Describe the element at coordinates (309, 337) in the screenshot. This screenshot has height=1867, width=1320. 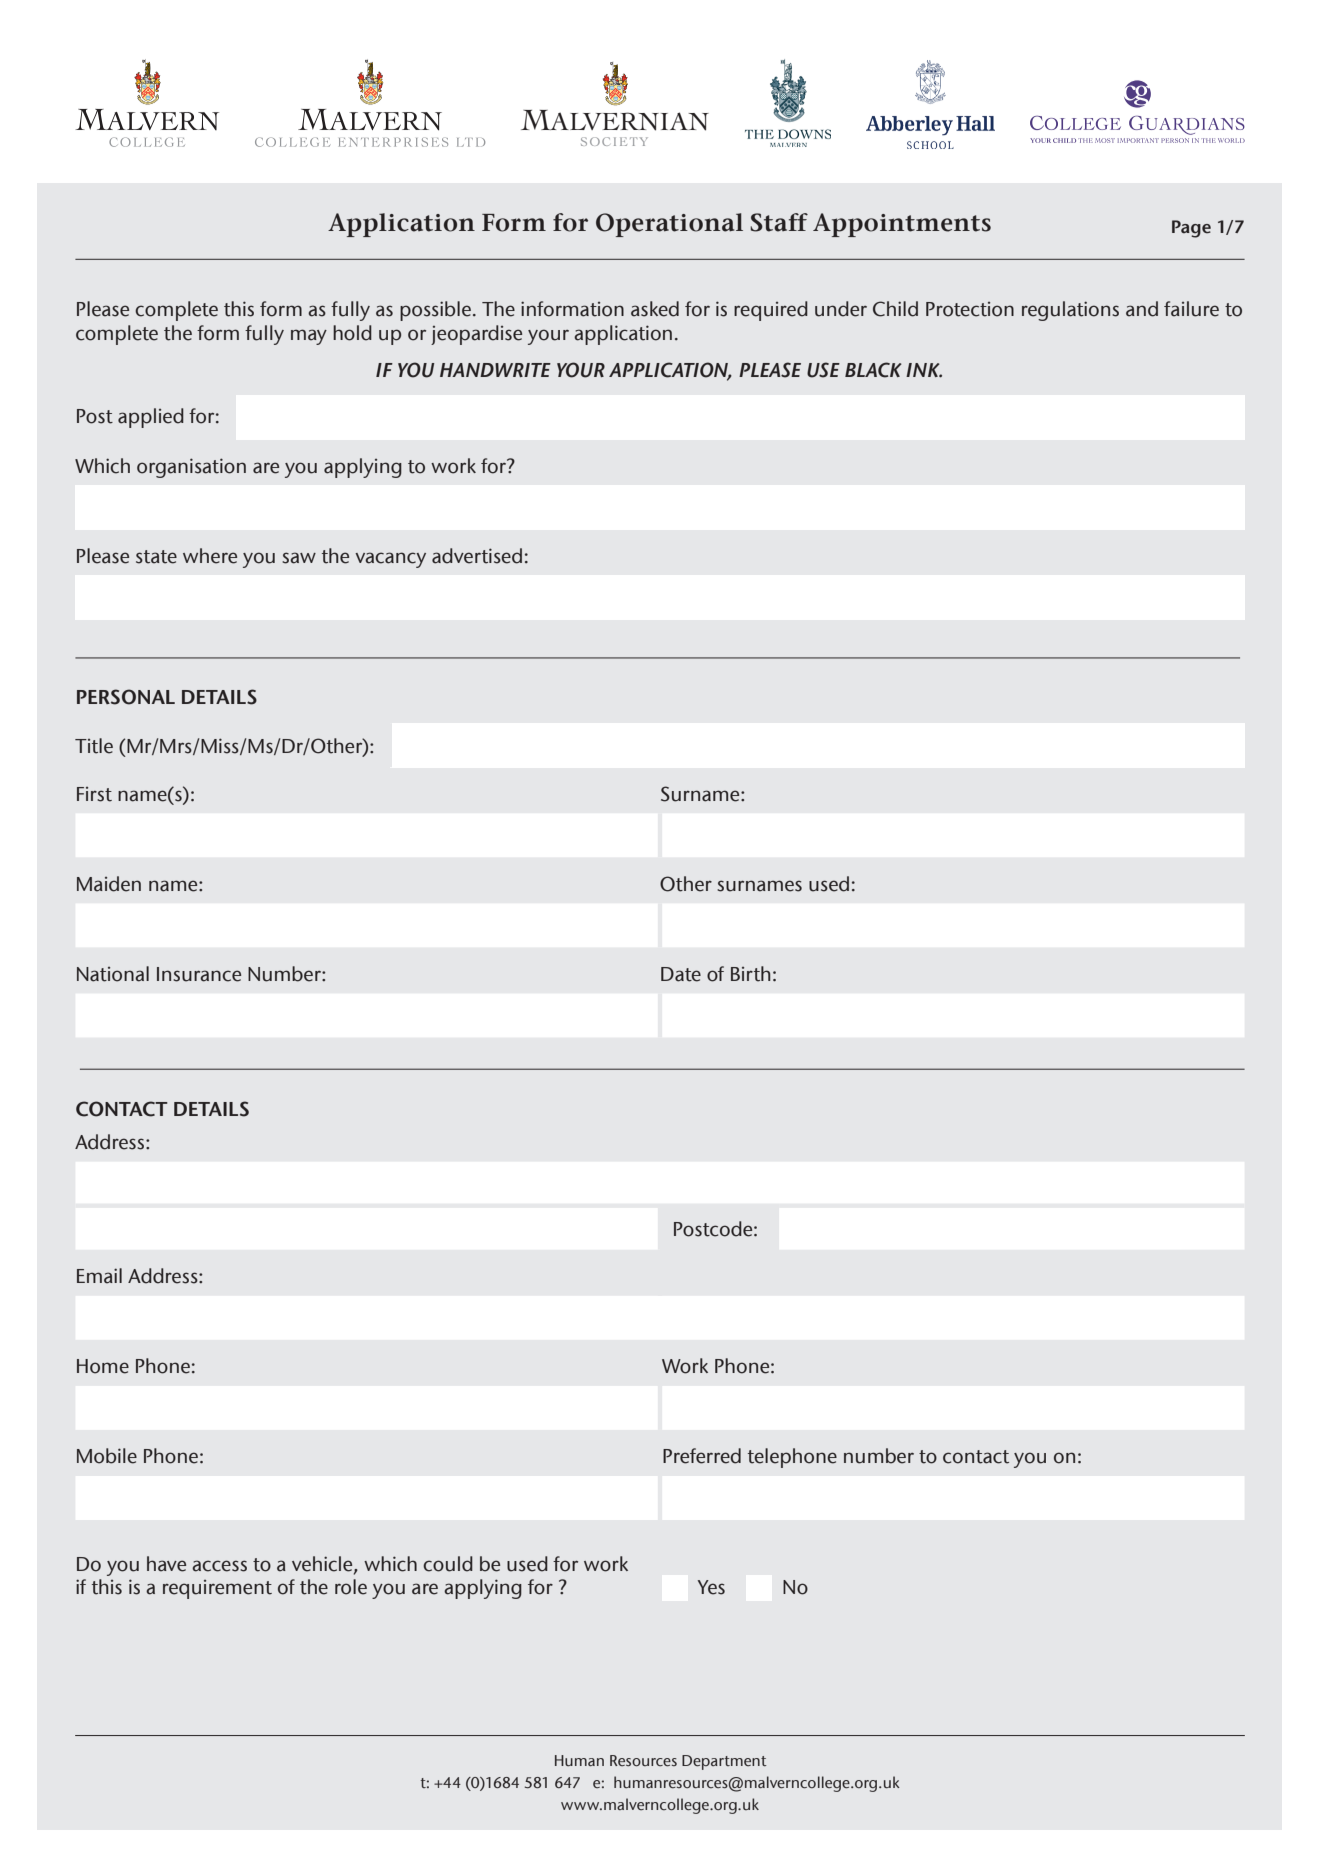
I see `may` at that location.
